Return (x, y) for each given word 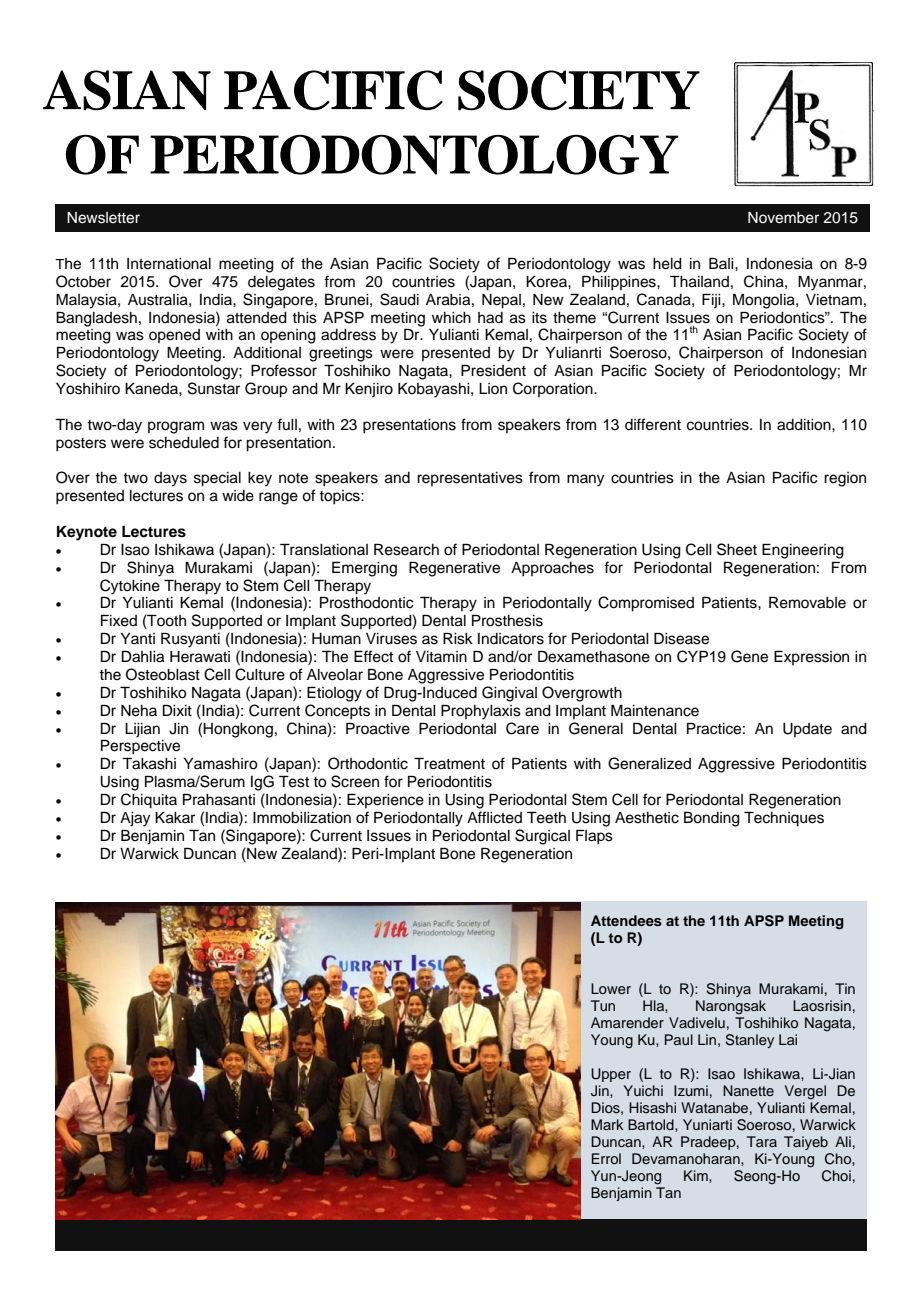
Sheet (737, 549)
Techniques (784, 819)
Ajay (135, 819)
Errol (606, 1158)
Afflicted (494, 817)
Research (406, 549)
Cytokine (130, 587)
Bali (722, 263)
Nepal (501, 301)
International (169, 264)
